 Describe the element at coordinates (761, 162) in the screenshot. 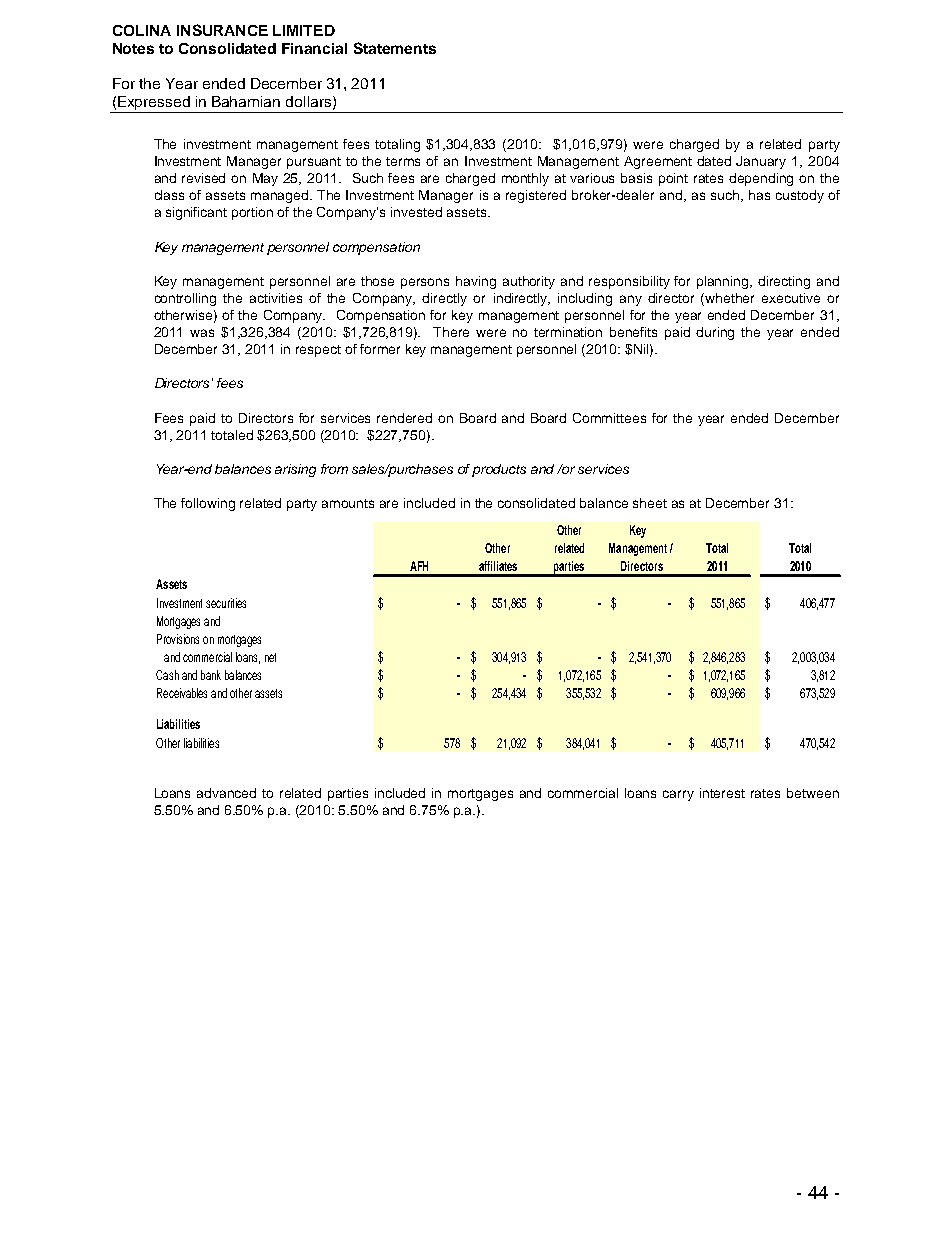

I see `January` at that location.
